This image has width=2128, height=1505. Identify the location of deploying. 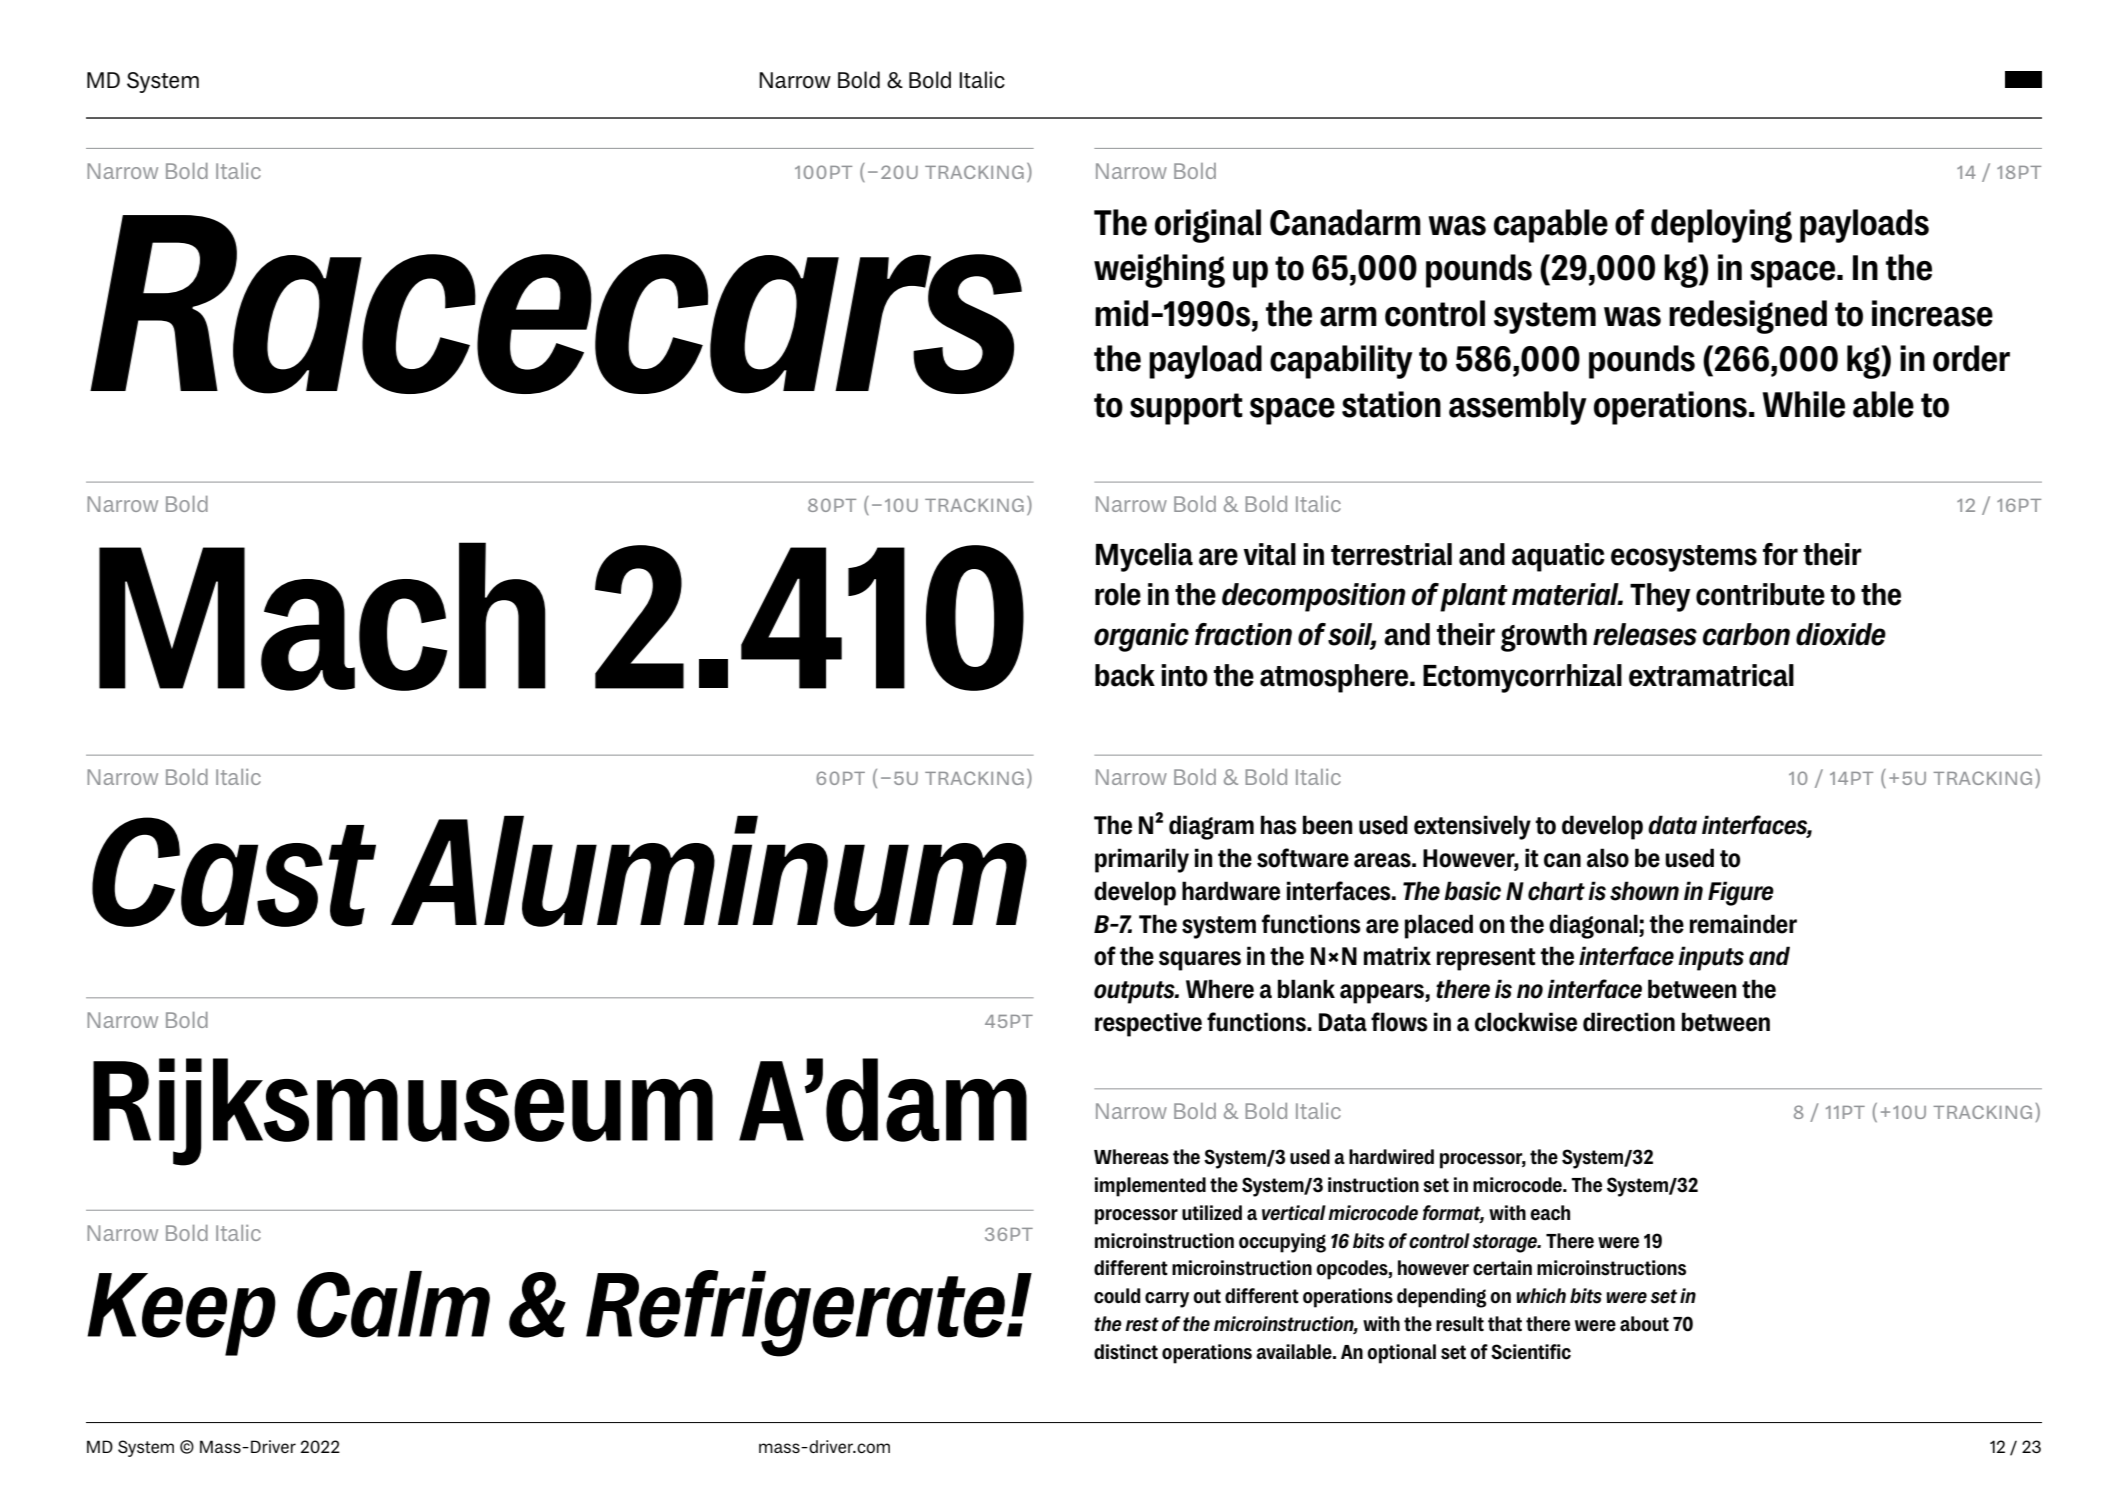
(1721, 226).
